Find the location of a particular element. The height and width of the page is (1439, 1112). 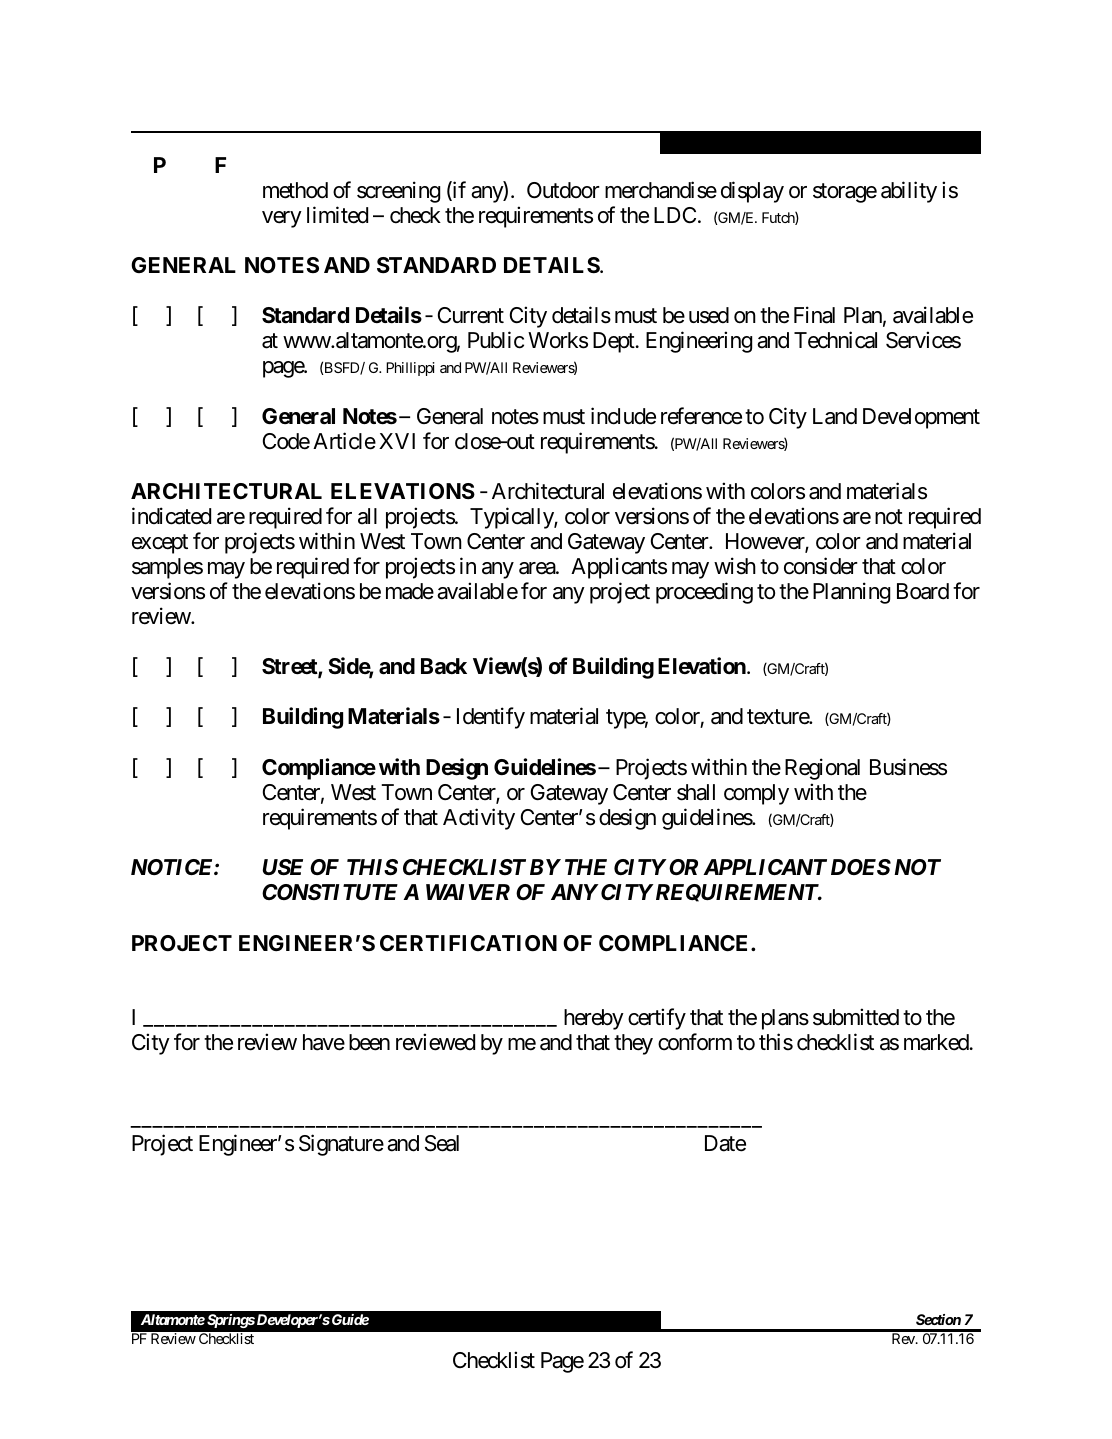

been is located at coordinates (369, 1042).
